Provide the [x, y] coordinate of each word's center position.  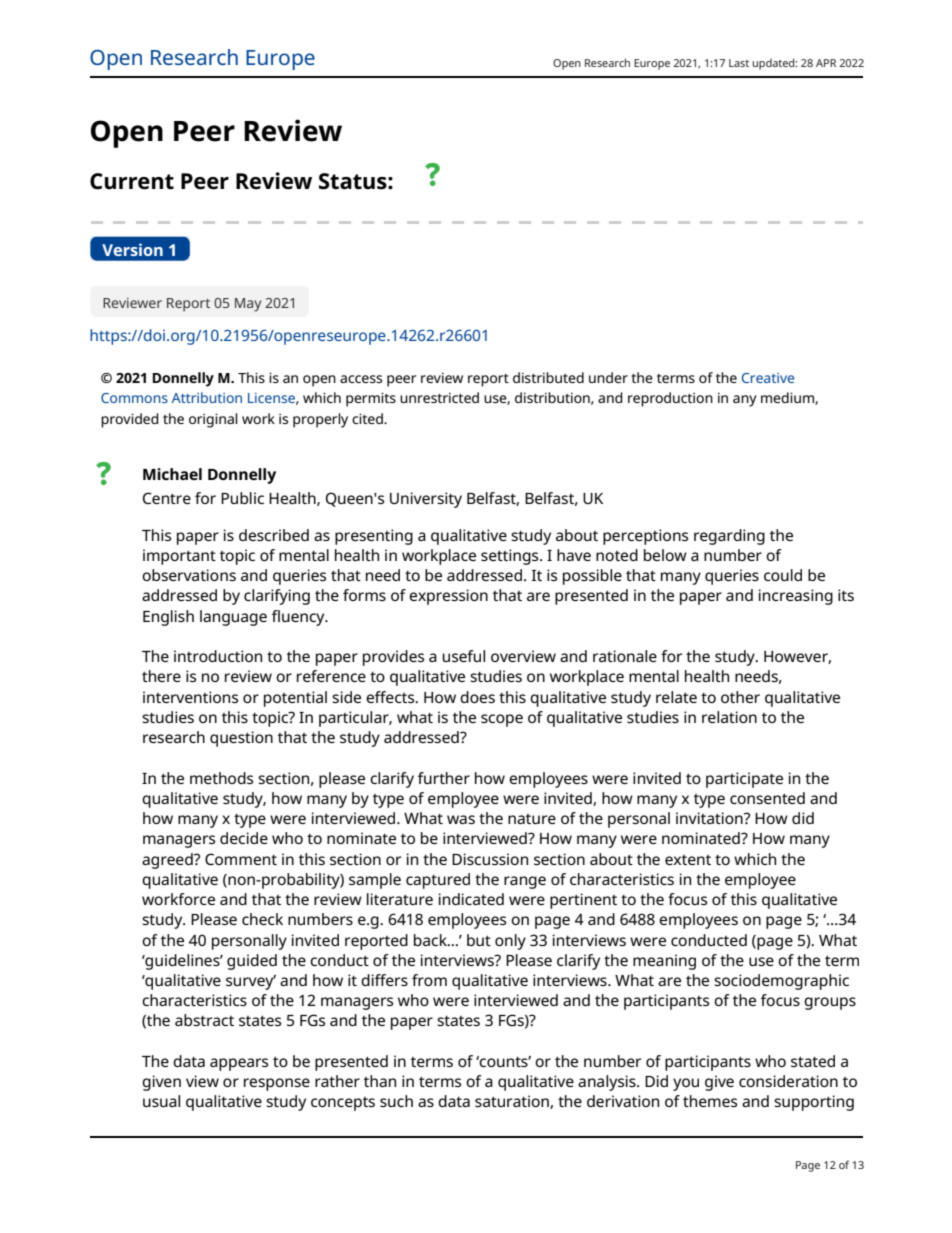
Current [132, 181]
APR [826, 63]
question [241, 739]
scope [502, 720]
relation [729, 717]
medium [788, 398]
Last [739, 63]
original [213, 420]
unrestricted [439, 397]
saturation [513, 1102]
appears [239, 1064]
